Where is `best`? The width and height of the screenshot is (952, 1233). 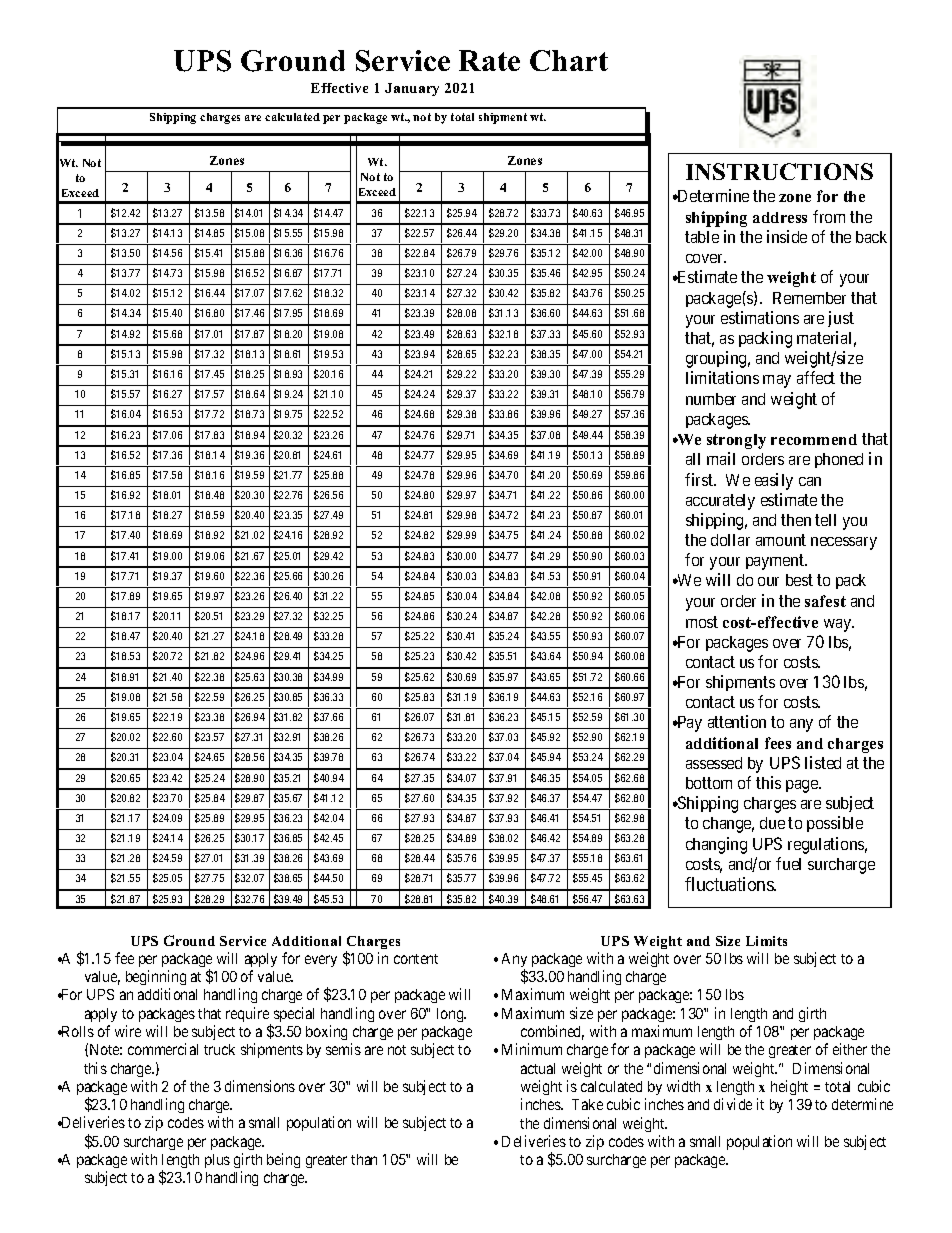 best is located at coordinates (799, 580).
